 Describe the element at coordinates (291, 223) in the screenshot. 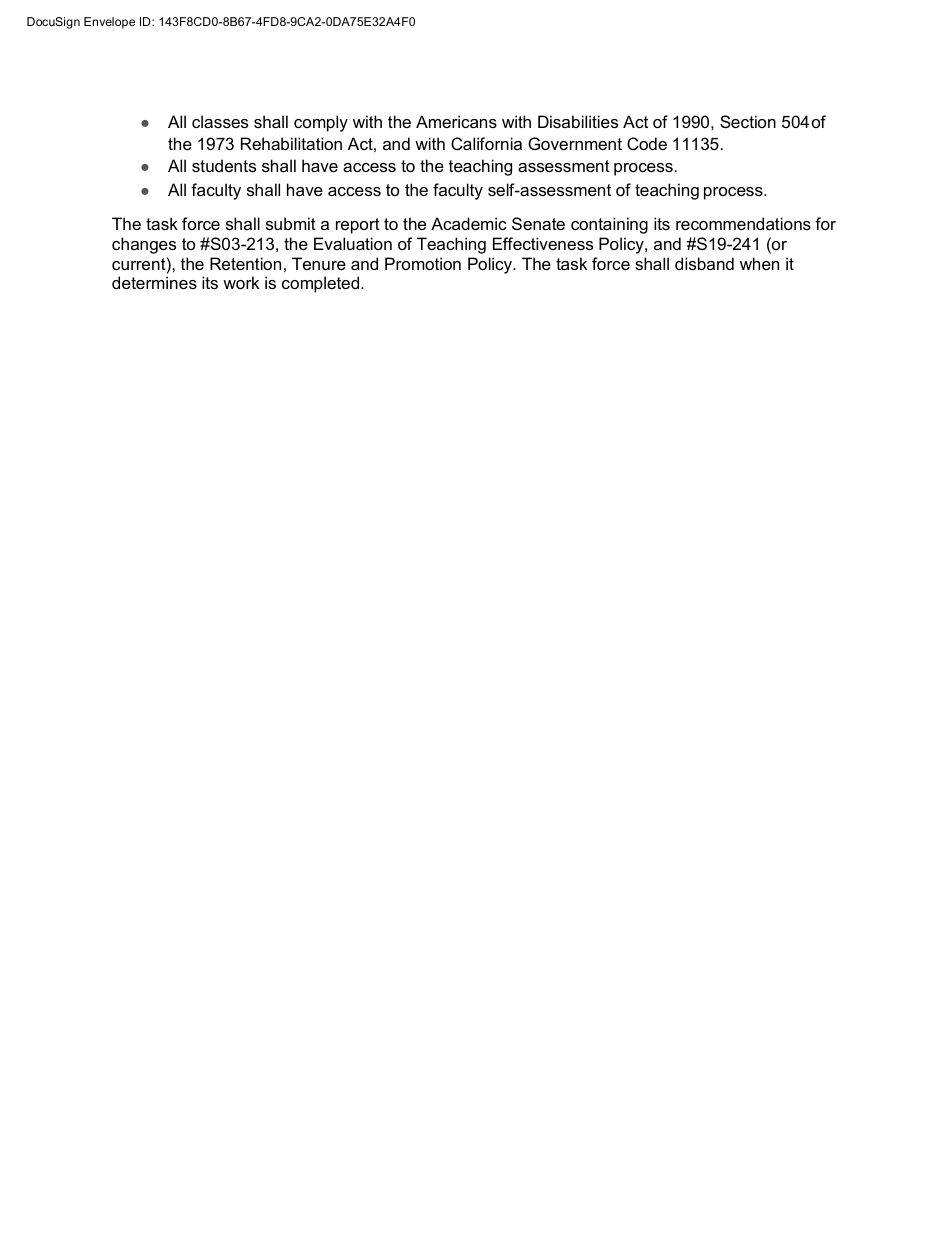

I see `submit` at that location.
